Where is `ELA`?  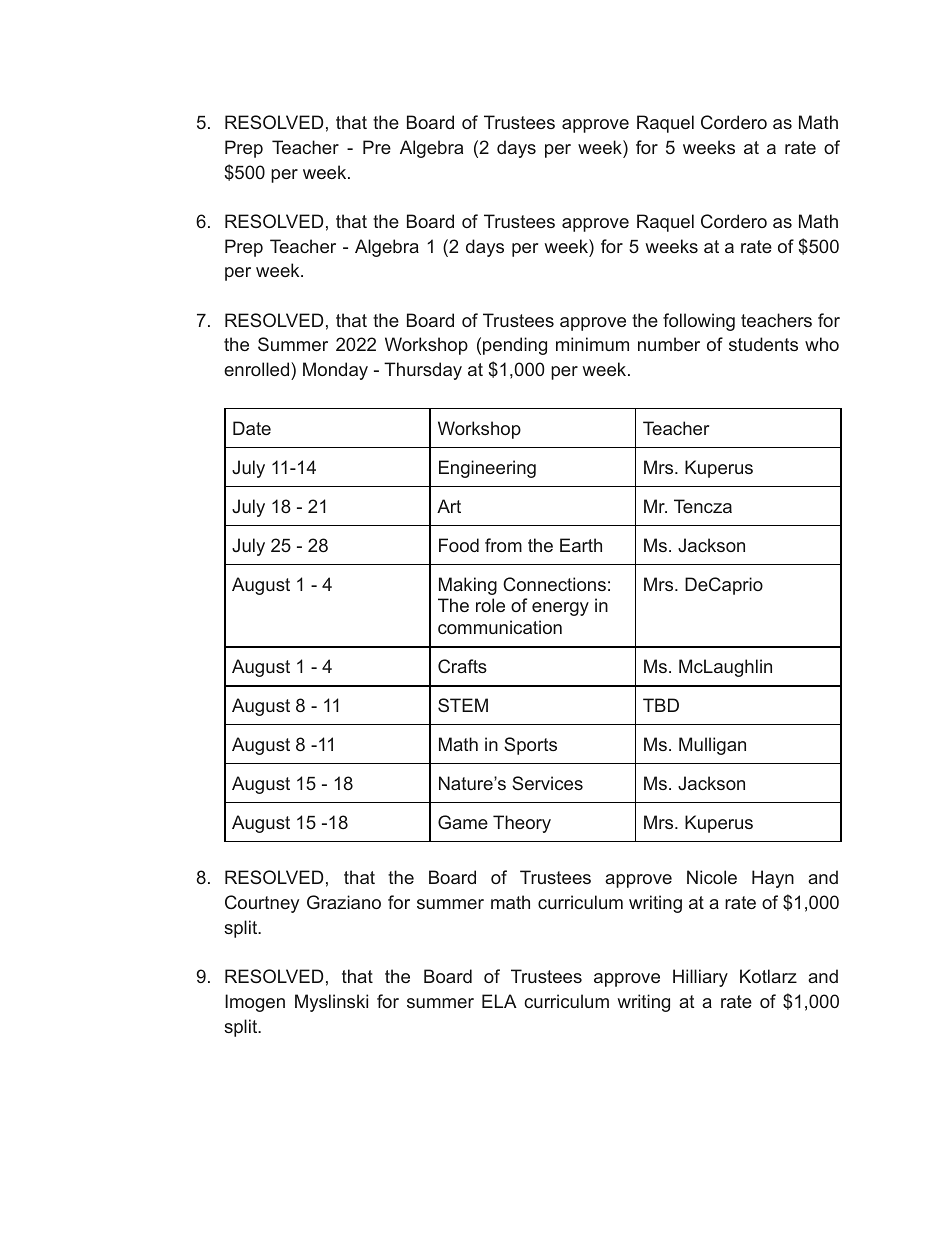 ELA is located at coordinates (499, 1001).
